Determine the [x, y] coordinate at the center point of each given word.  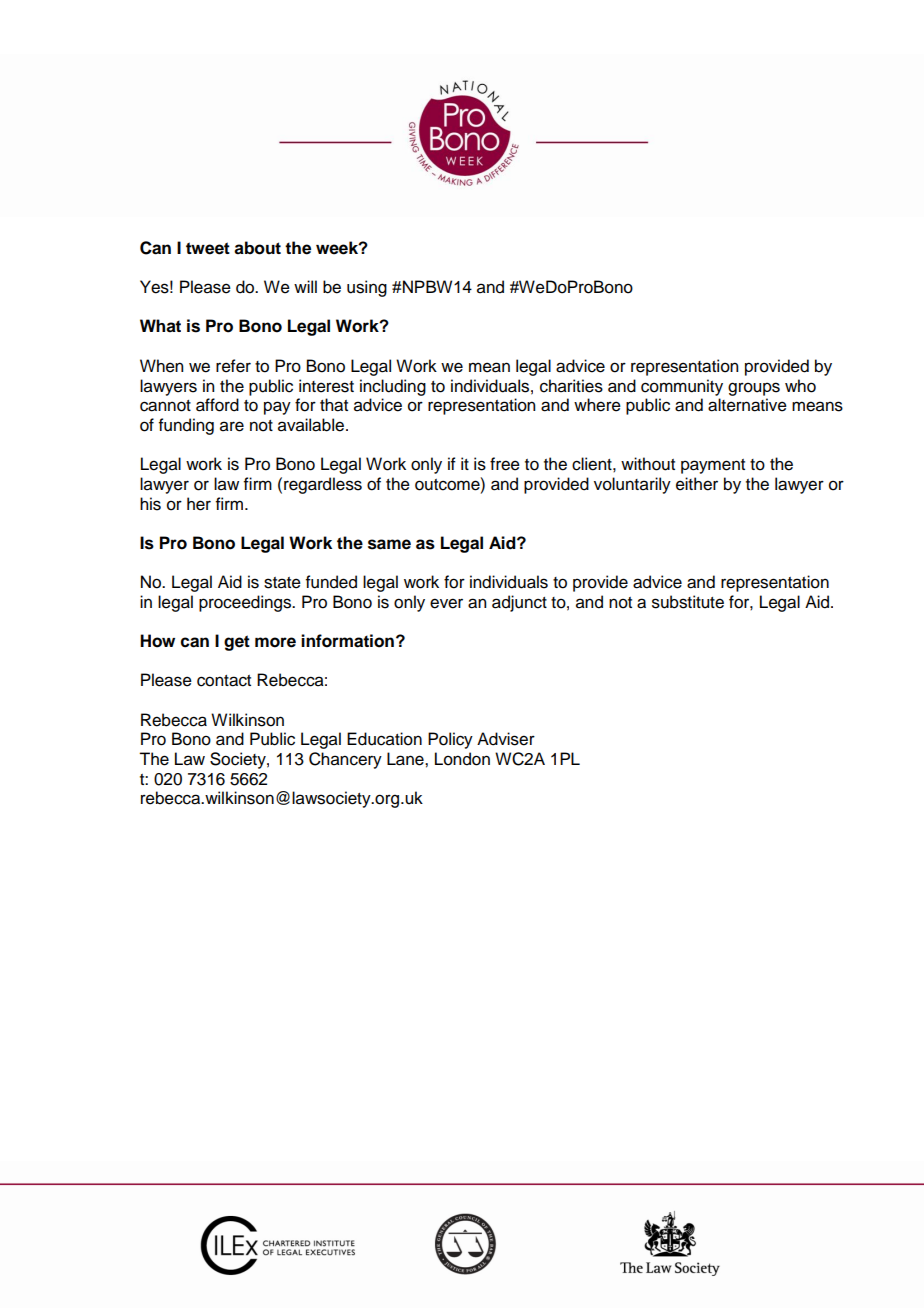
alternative [747, 405]
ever [446, 603]
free [505, 464]
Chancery [345, 760]
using [367, 288]
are [232, 426]
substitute [688, 602]
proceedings [246, 603]
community [682, 387]
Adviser [506, 739]
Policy [450, 740]
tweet [208, 248]
